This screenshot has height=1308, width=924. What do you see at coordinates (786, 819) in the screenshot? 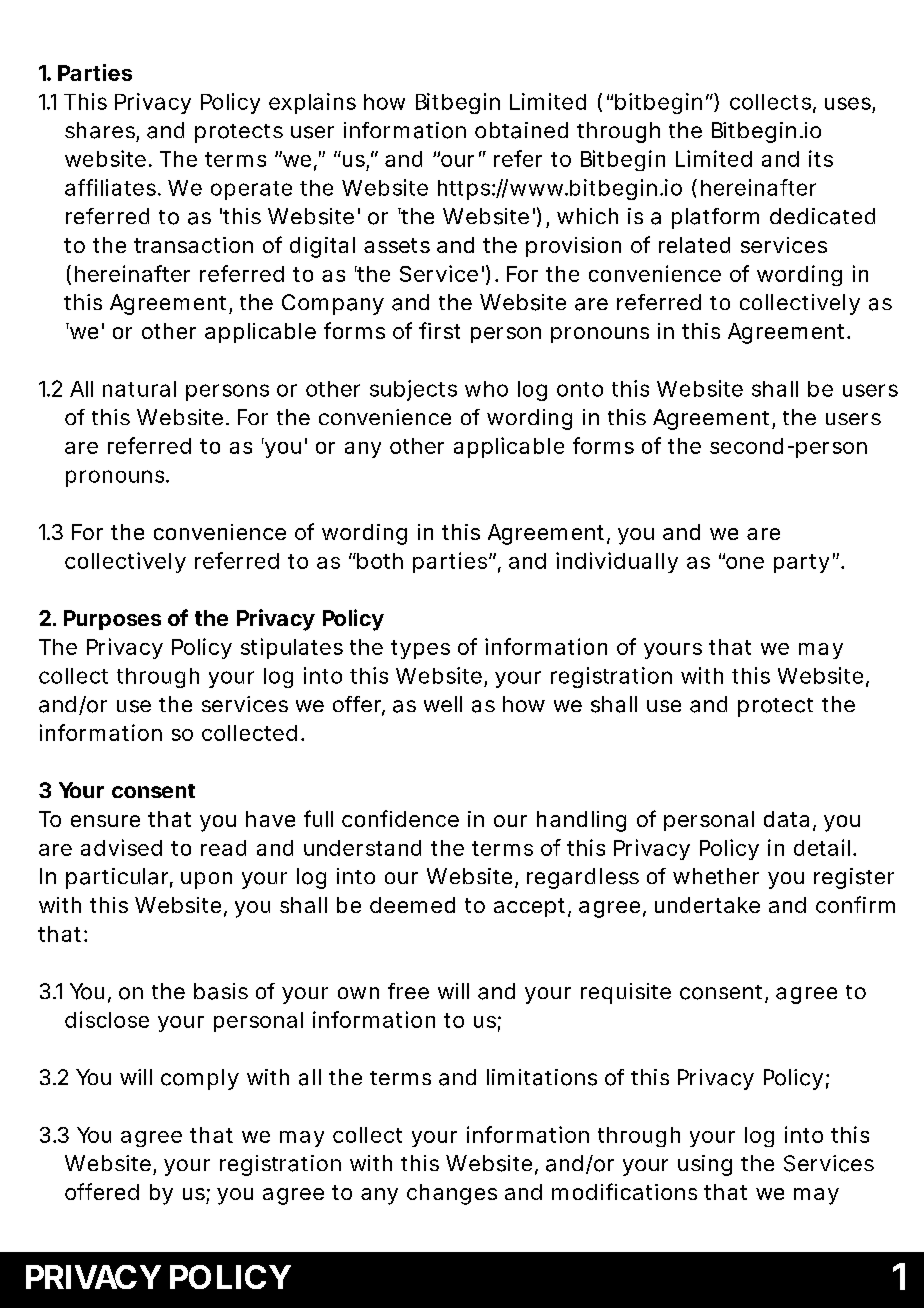
I see `data` at bounding box center [786, 819].
